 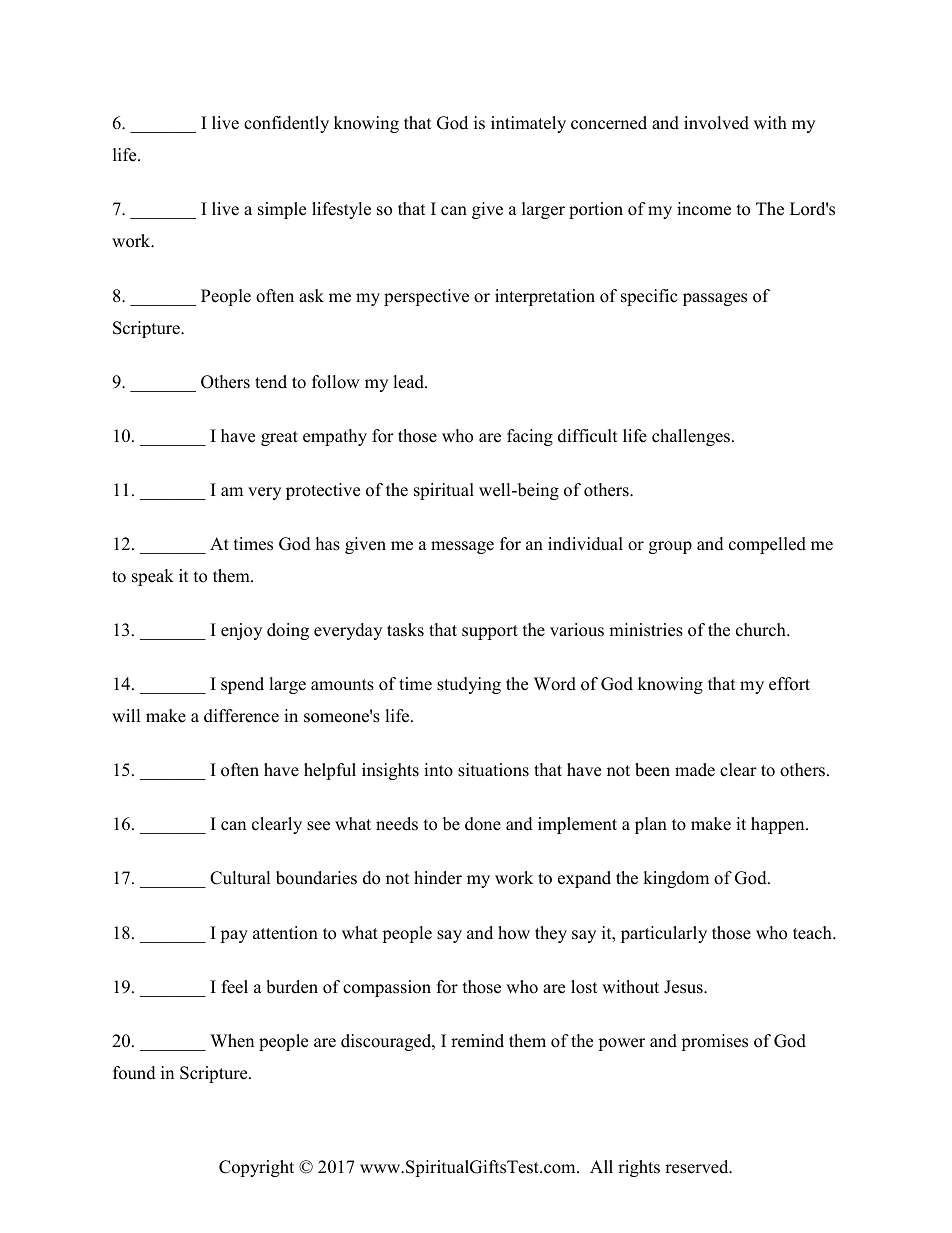 What do you see at coordinates (716, 123) in the image?
I see `involved` at bounding box center [716, 123].
